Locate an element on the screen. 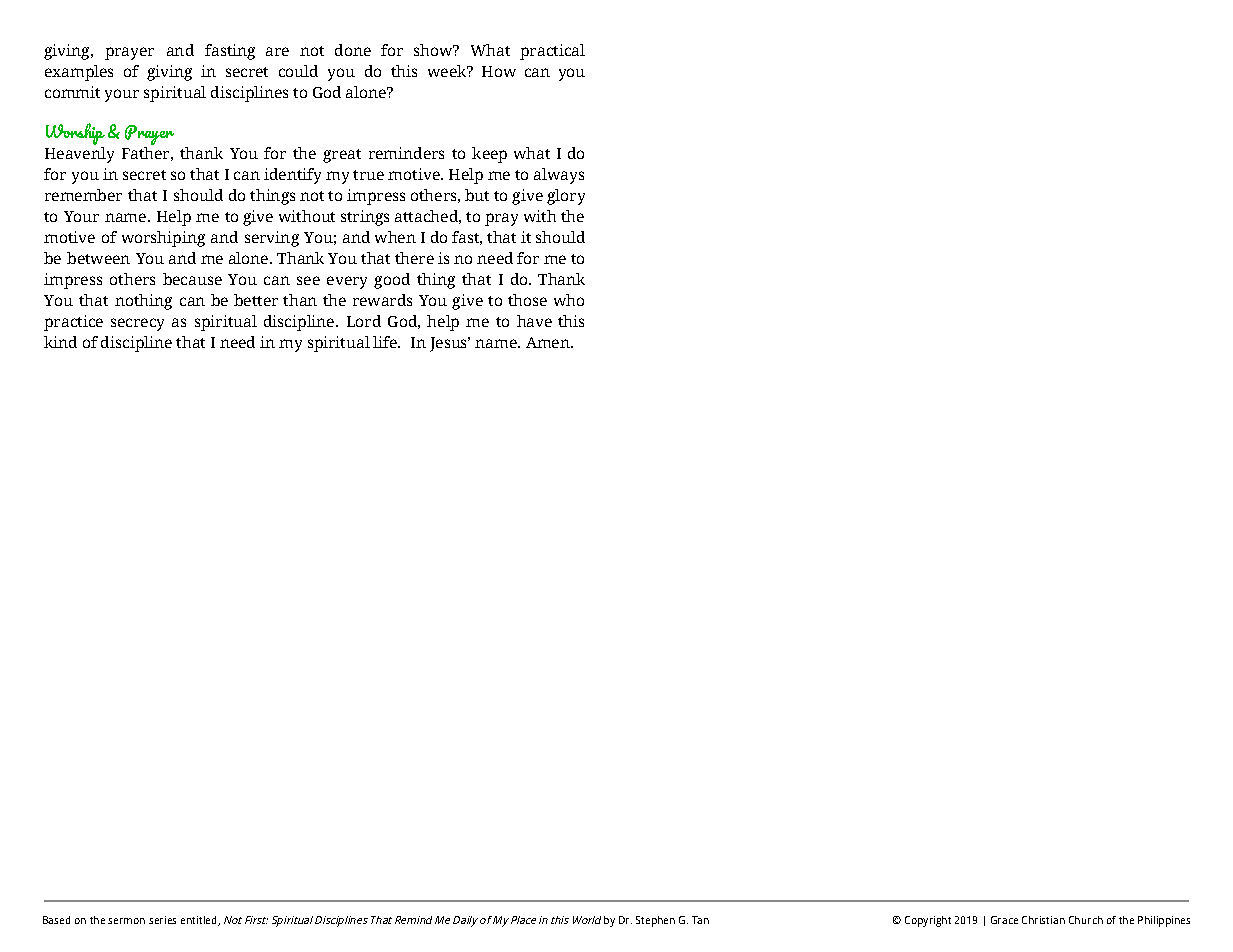 This screenshot has width=1233, height=952. Stephen is located at coordinates (655, 921).
